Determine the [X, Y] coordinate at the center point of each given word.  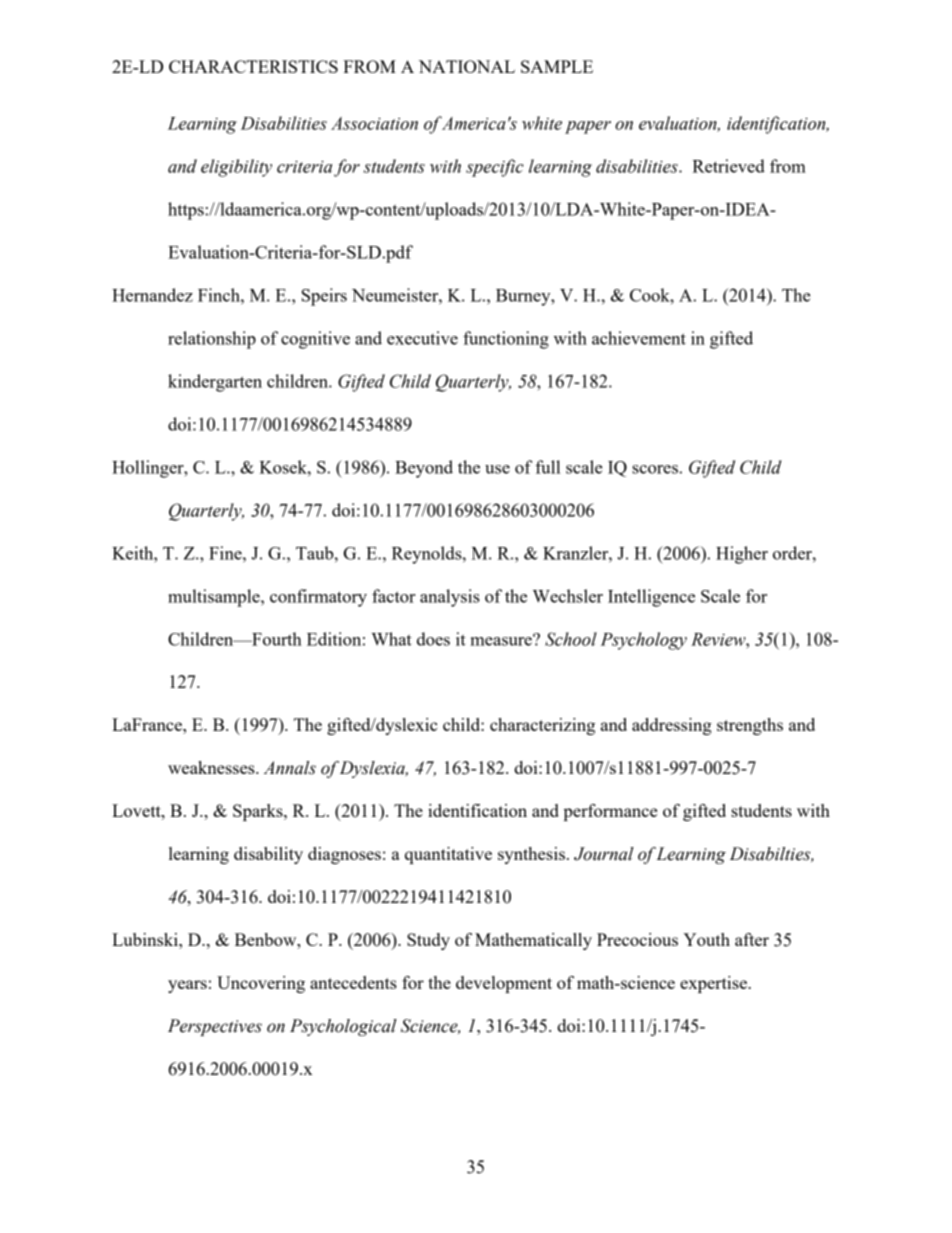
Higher [742, 555]
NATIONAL [467, 66]
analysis [450, 598]
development [504, 984]
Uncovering [261, 984]
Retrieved [728, 166]
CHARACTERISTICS [253, 66]
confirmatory [318, 598]
